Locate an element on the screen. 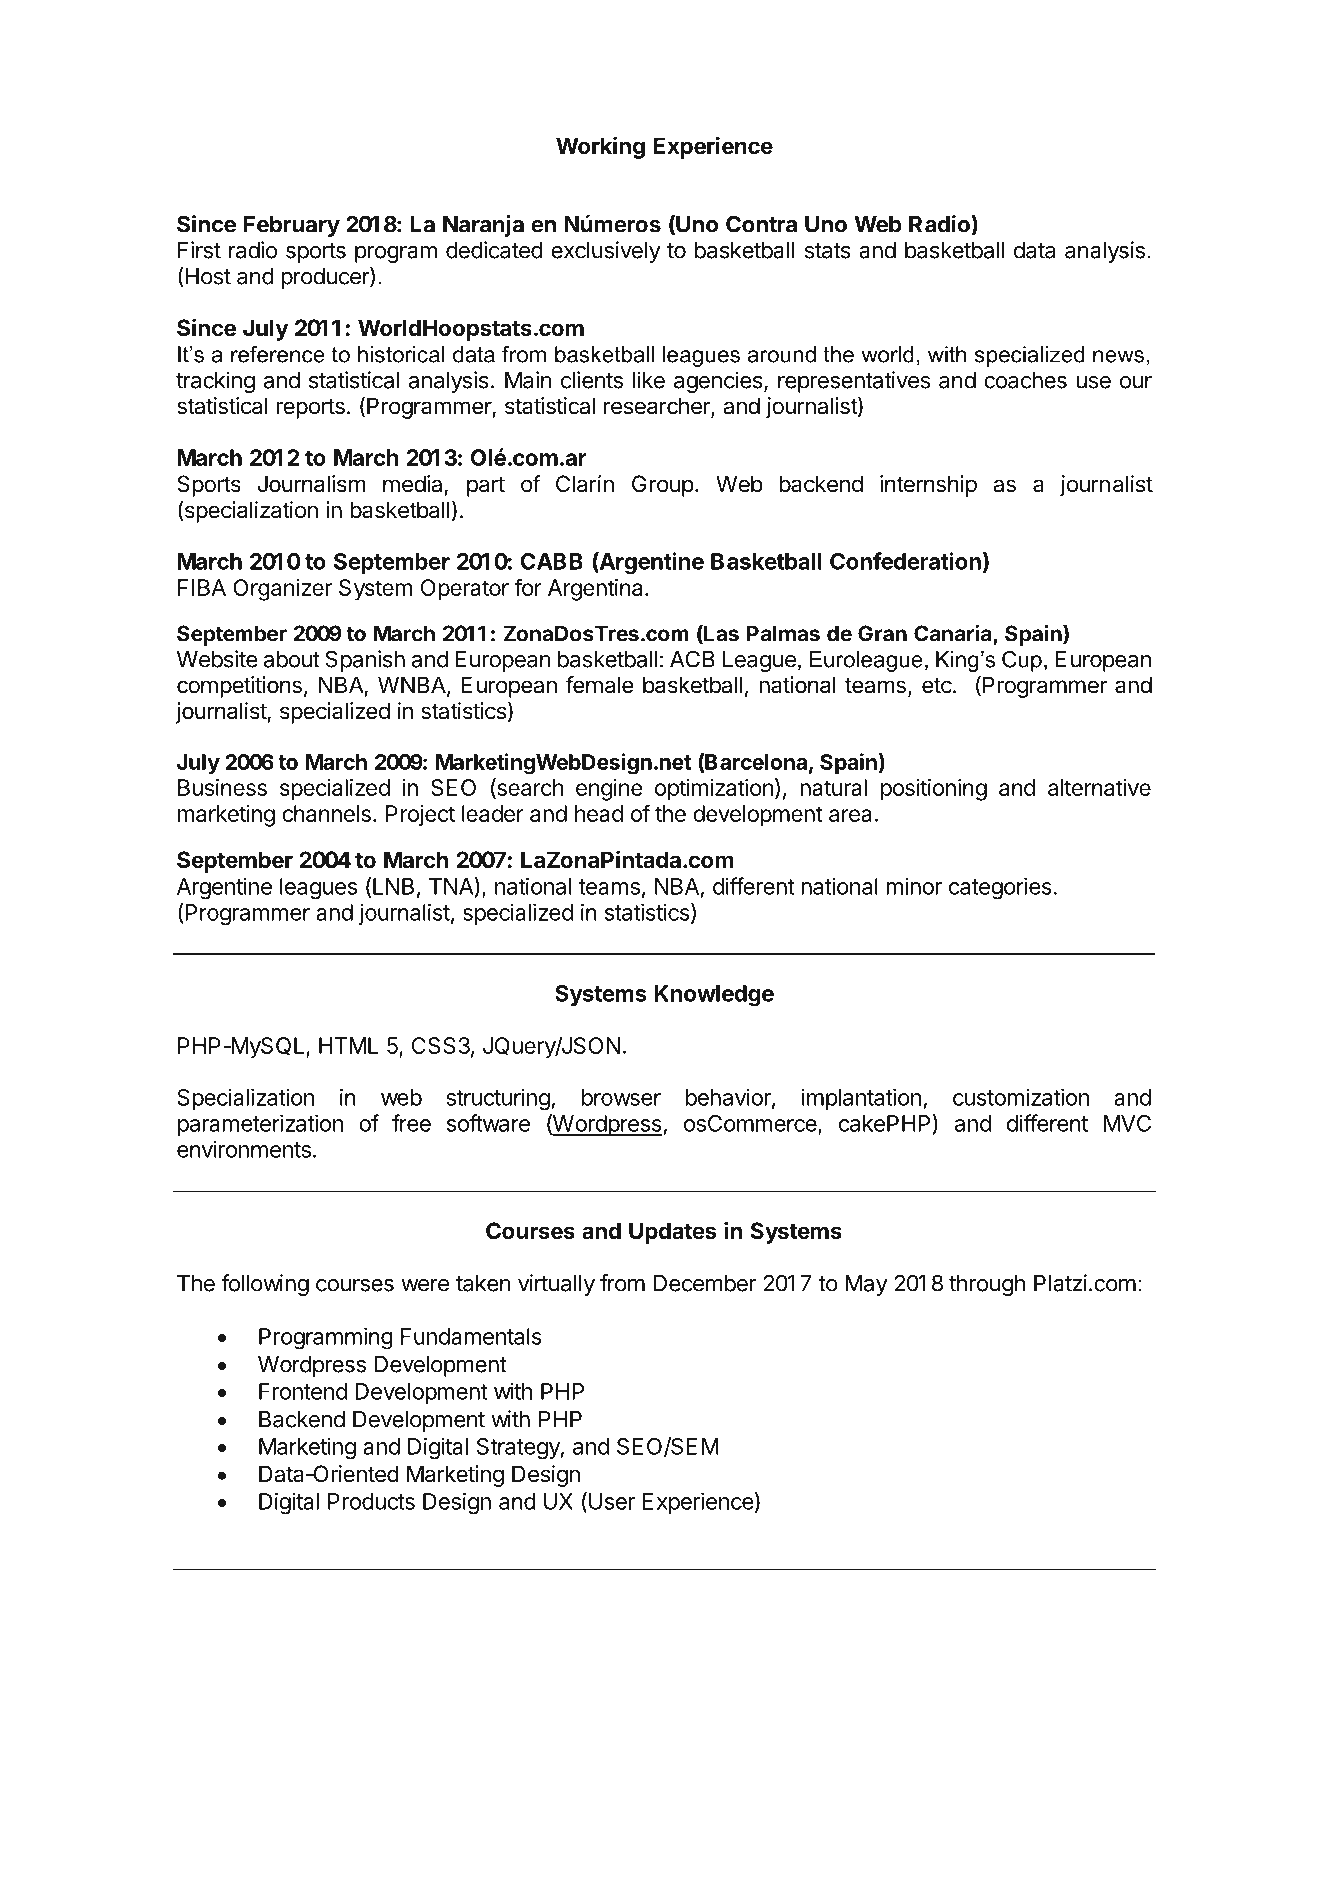  customization is located at coordinates (1021, 1097).
